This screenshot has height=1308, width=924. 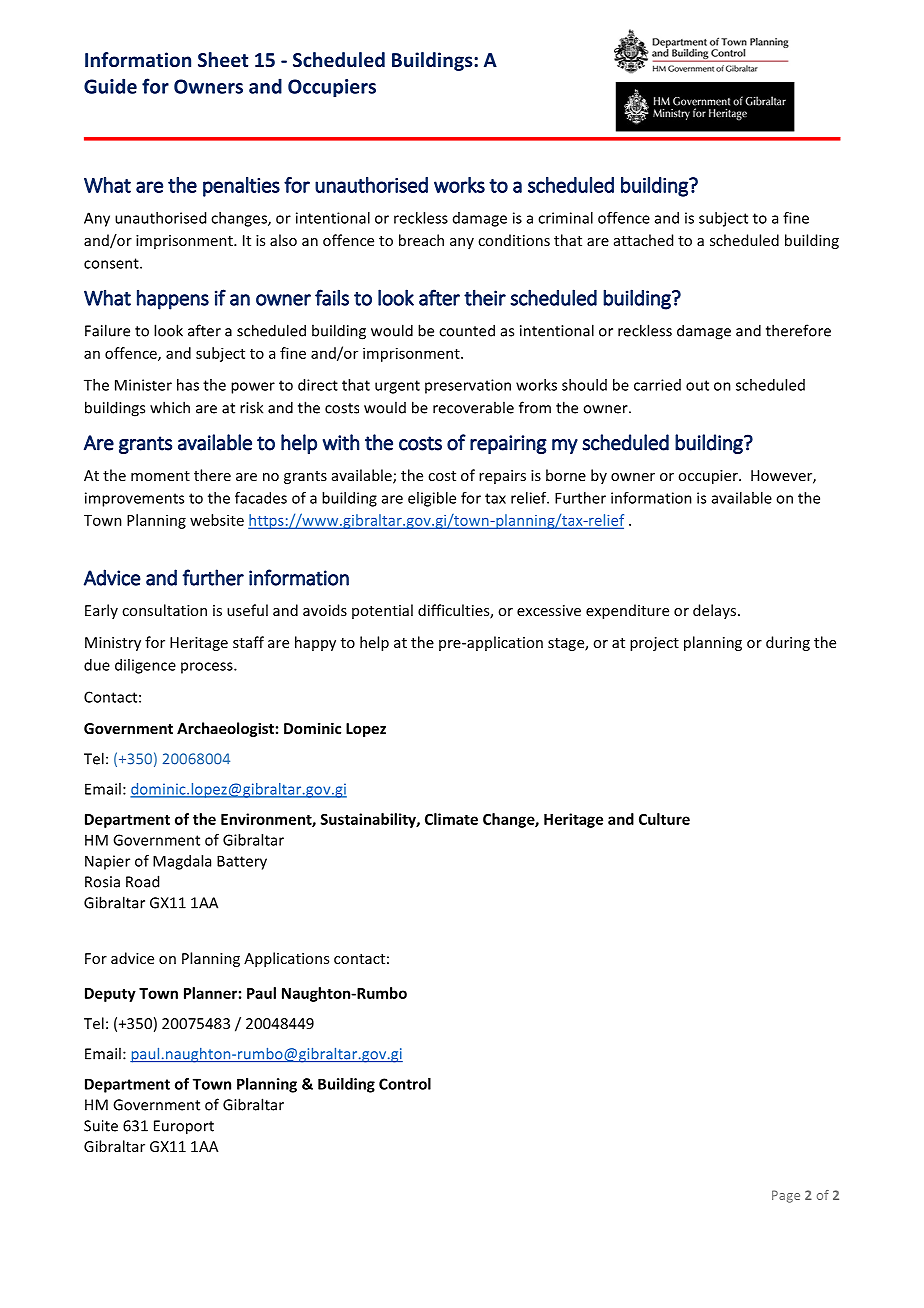 I want to click on recoverable, so click(x=473, y=407).
